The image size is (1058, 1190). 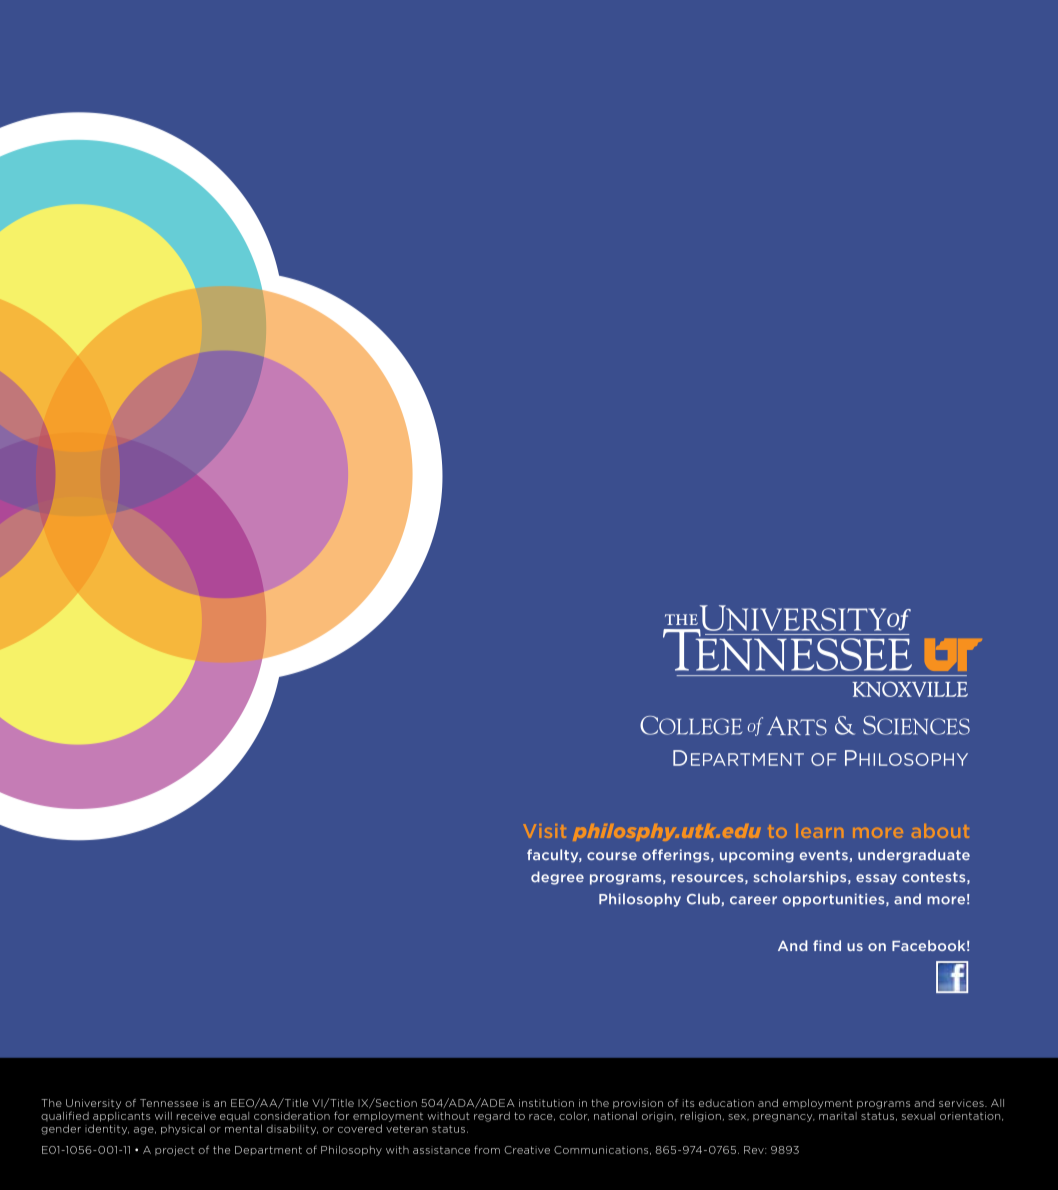 I want to click on undergraduate, so click(x=914, y=856).
